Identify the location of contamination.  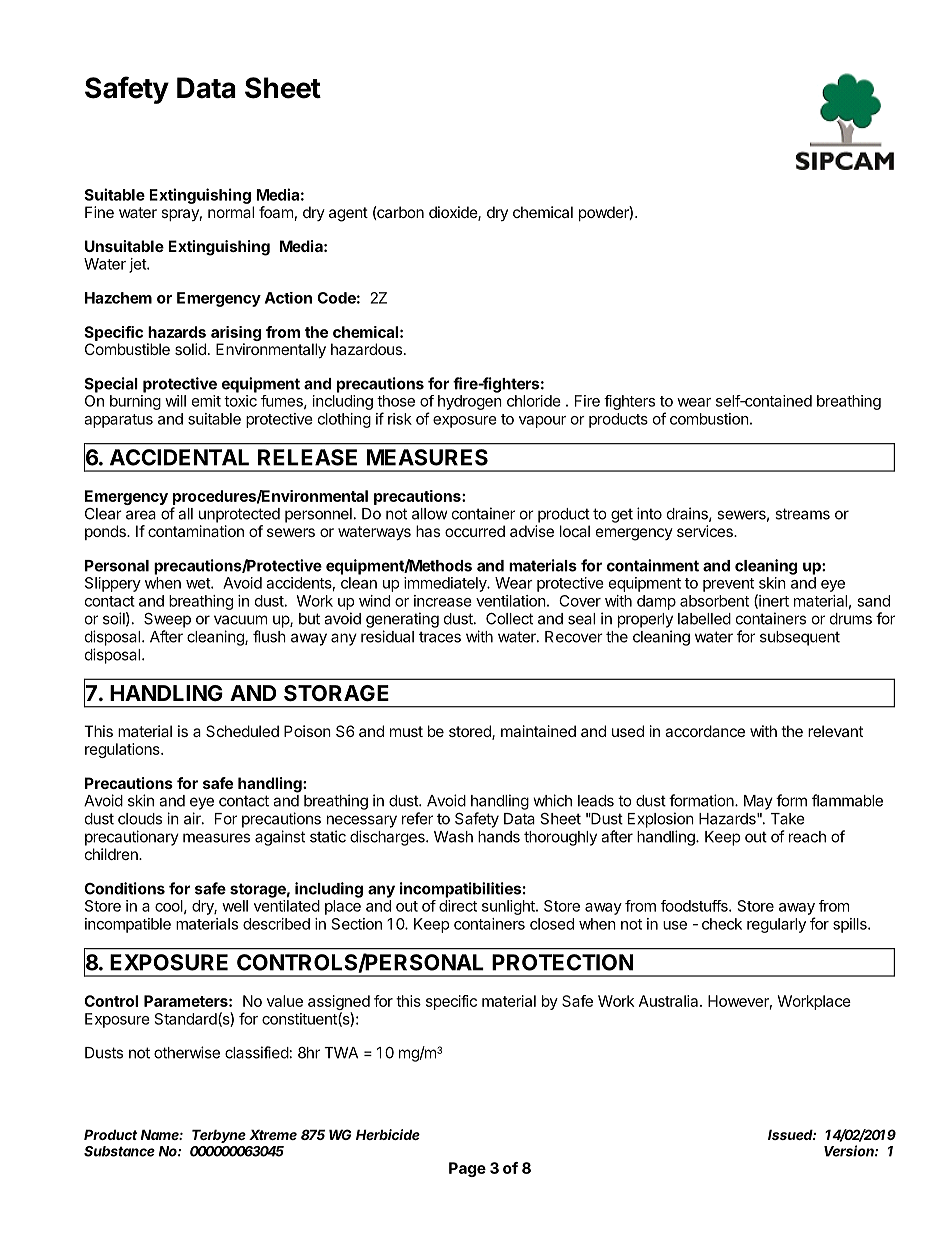
(196, 531).
